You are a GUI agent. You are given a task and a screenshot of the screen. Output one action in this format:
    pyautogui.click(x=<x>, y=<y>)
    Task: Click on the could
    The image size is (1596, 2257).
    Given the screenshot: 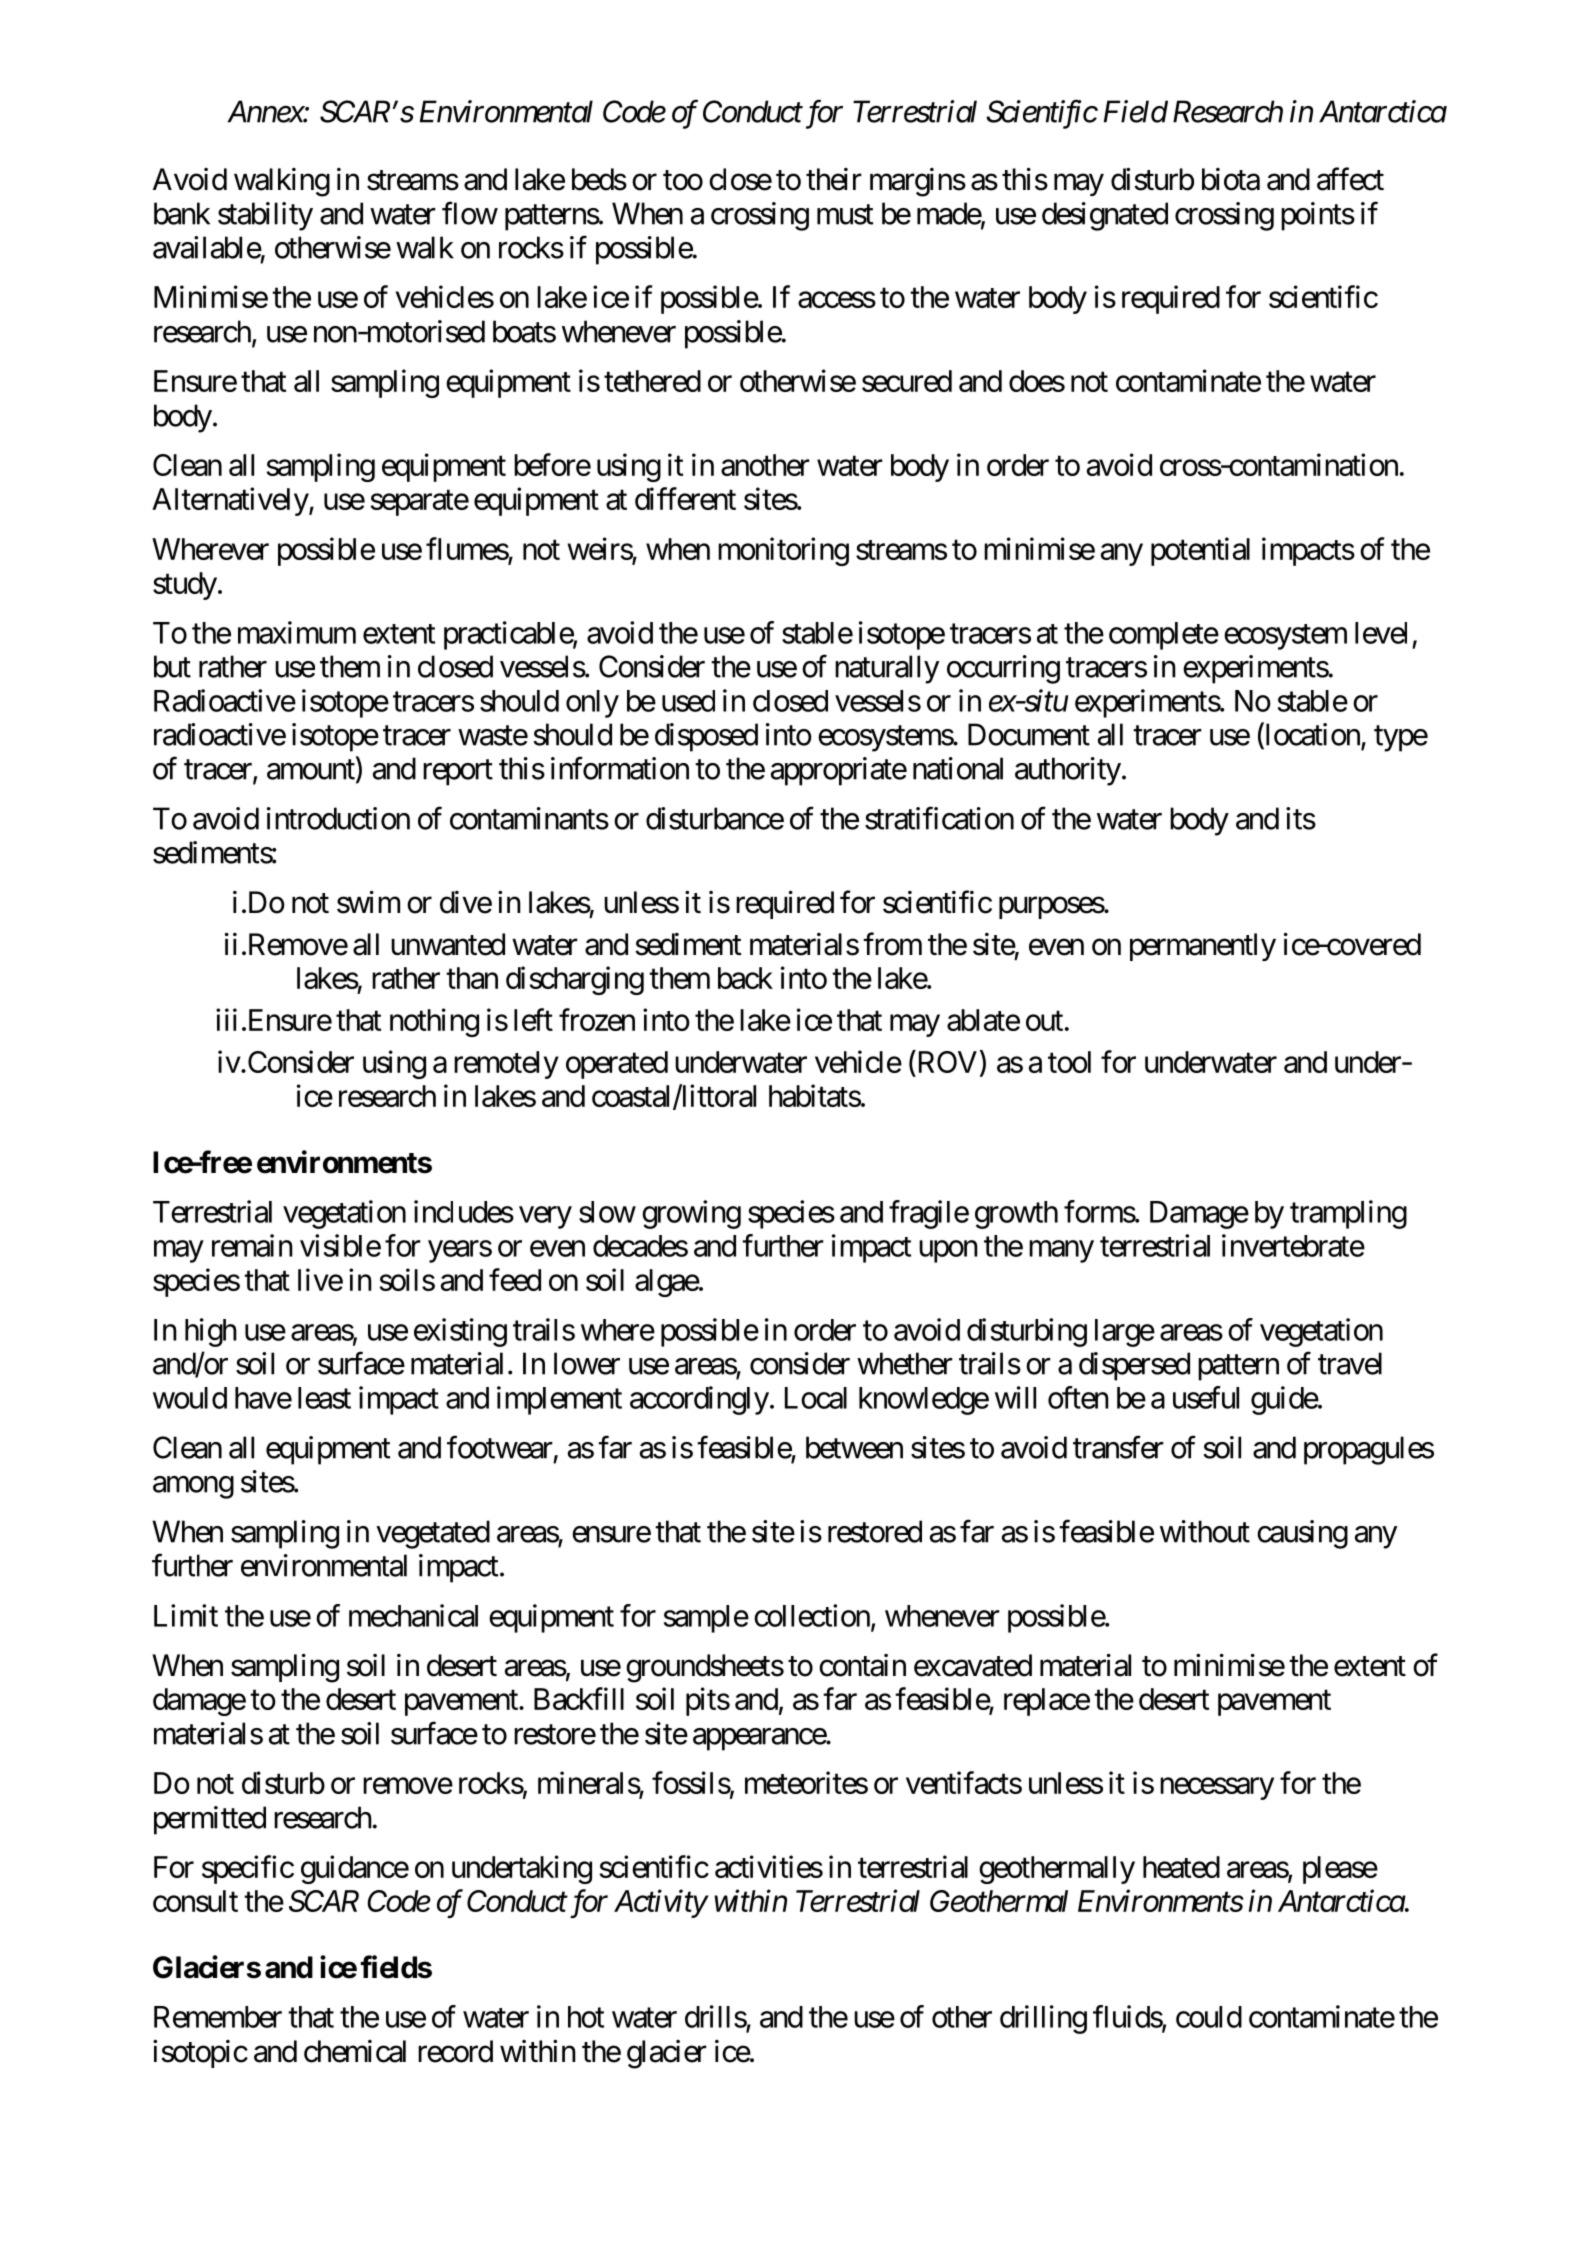 What is the action you would take?
    pyautogui.click(x=1209, y=2017)
